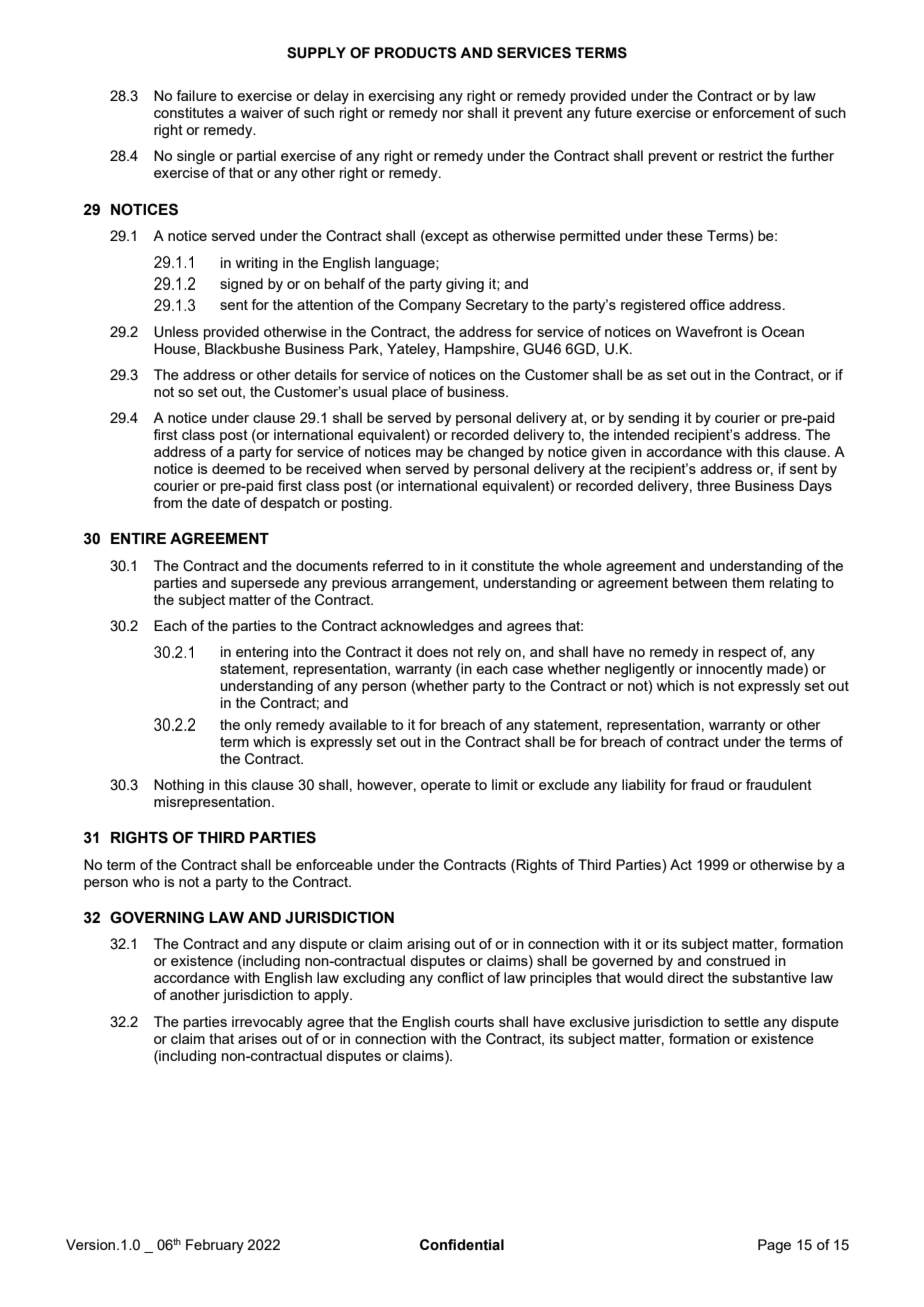 Image resolution: width=924 pixels, height=1307 pixels. I want to click on failure, so click(196, 95).
